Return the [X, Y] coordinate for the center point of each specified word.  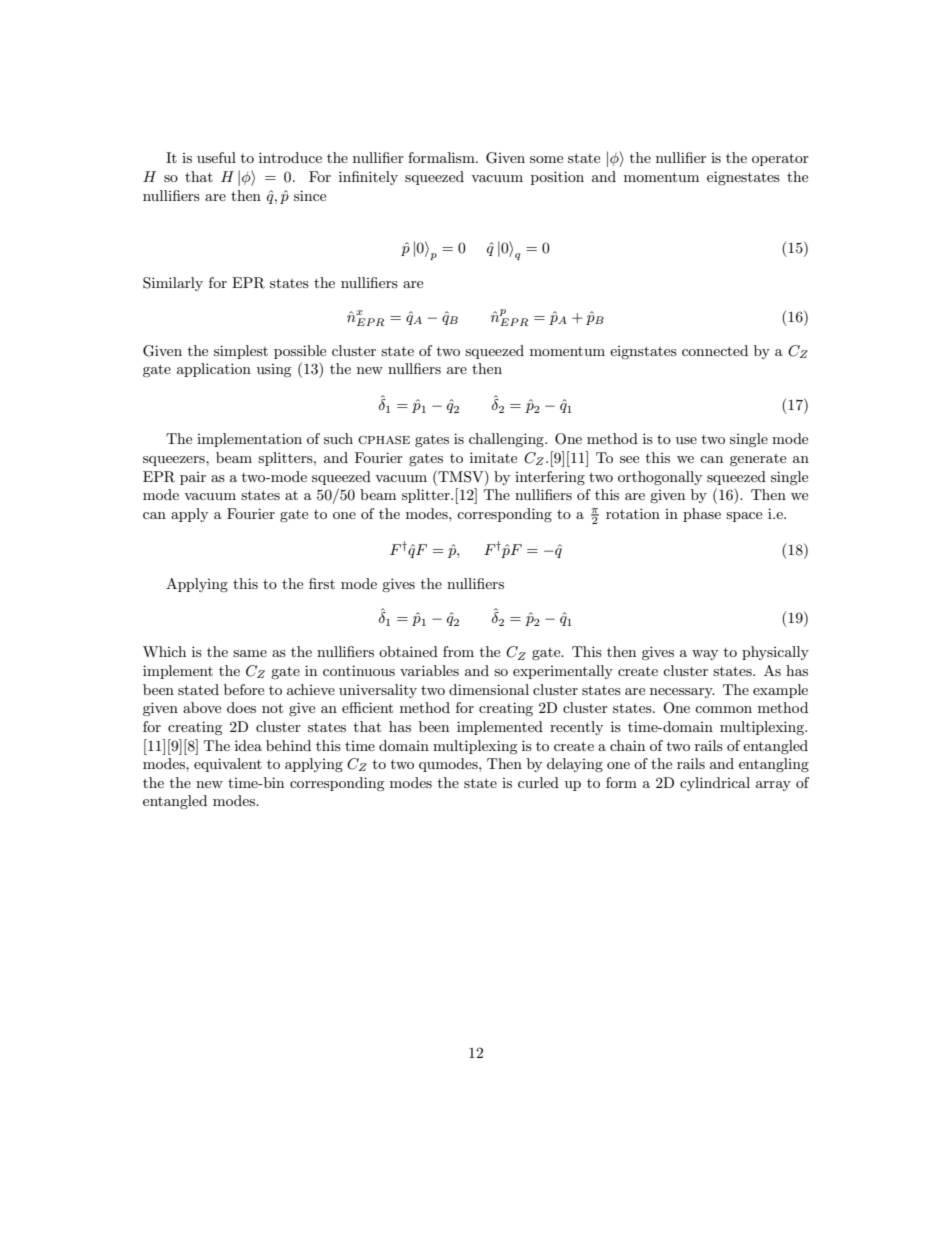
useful [216, 157]
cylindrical [715, 784]
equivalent [228, 765]
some [546, 159]
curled [538, 782]
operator [780, 159]
